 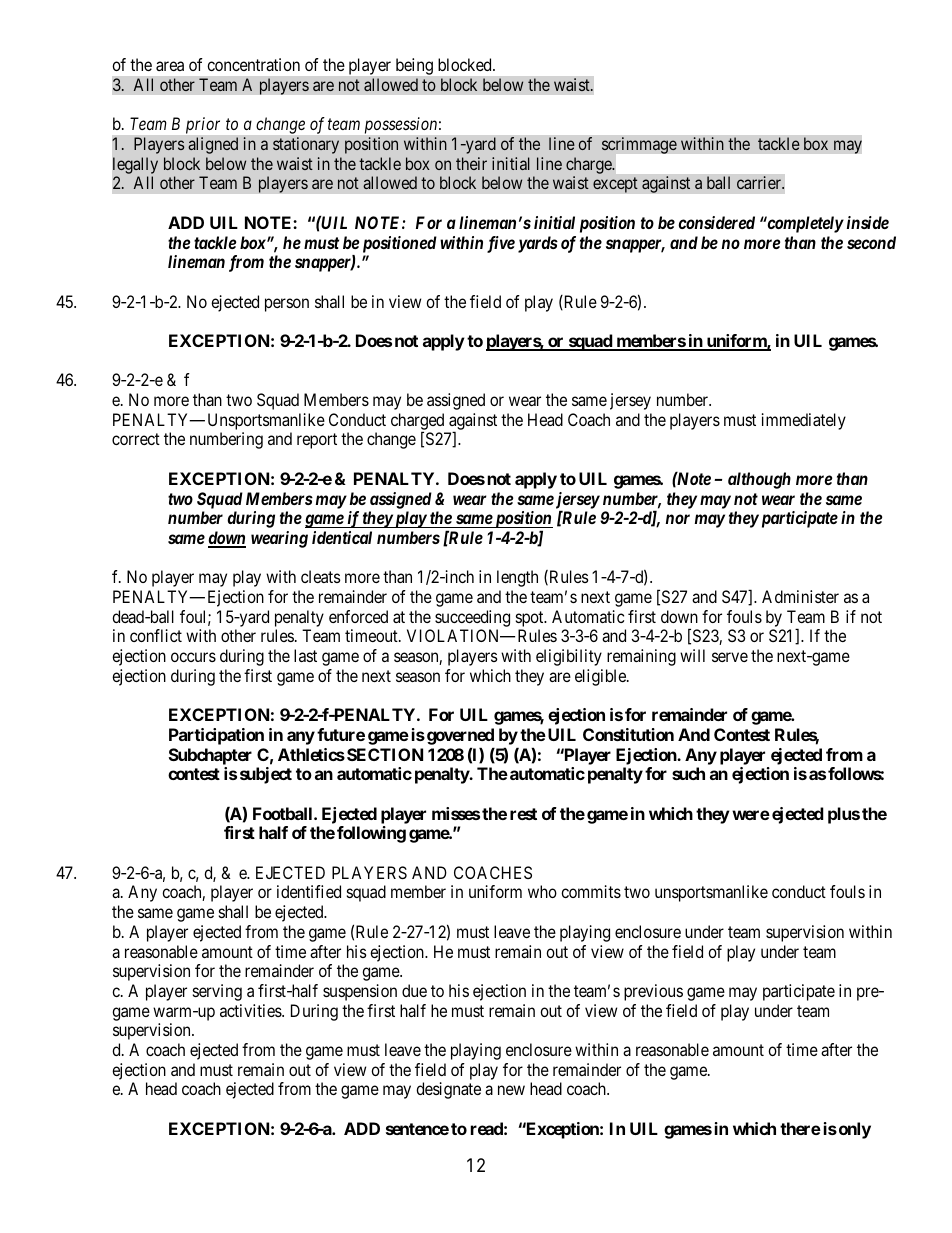 What do you see at coordinates (800, 1128) in the image?
I see `there` at bounding box center [800, 1128].
